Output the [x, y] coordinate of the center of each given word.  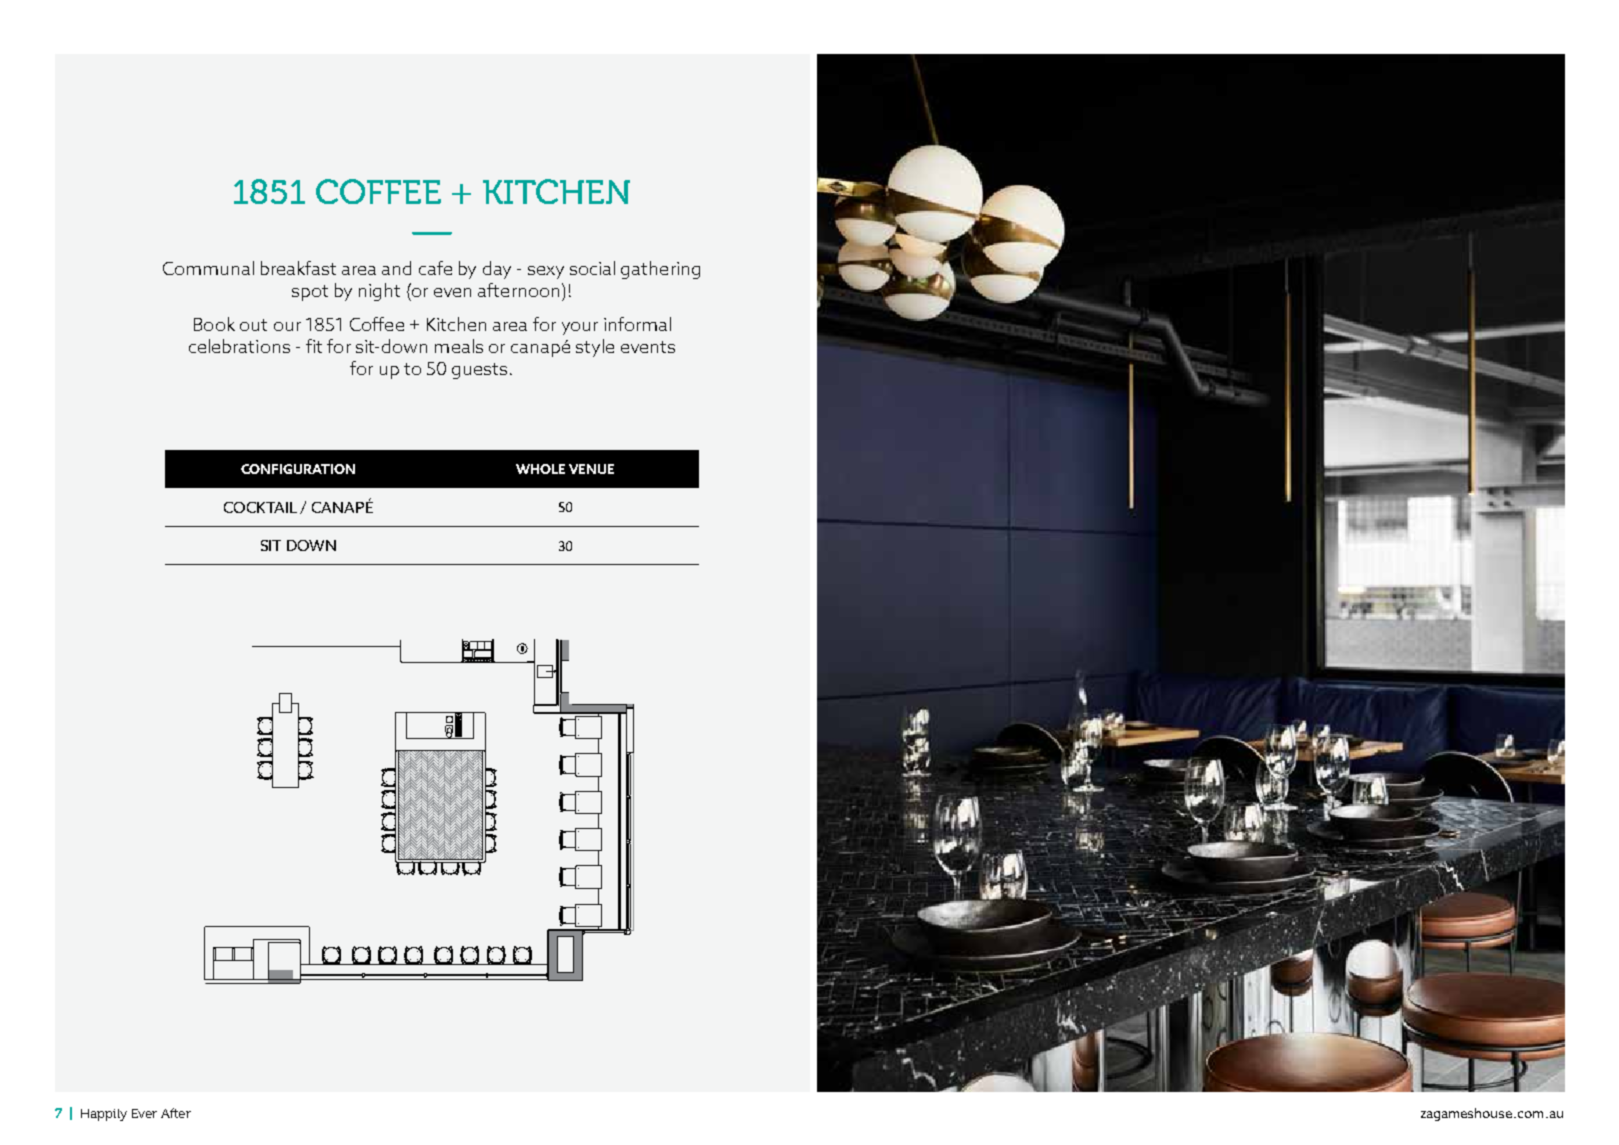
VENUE [591, 469]
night [379, 292]
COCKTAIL [260, 507]
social [592, 268]
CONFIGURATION [298, 469]
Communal [208, 268]
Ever [144, 1113]
